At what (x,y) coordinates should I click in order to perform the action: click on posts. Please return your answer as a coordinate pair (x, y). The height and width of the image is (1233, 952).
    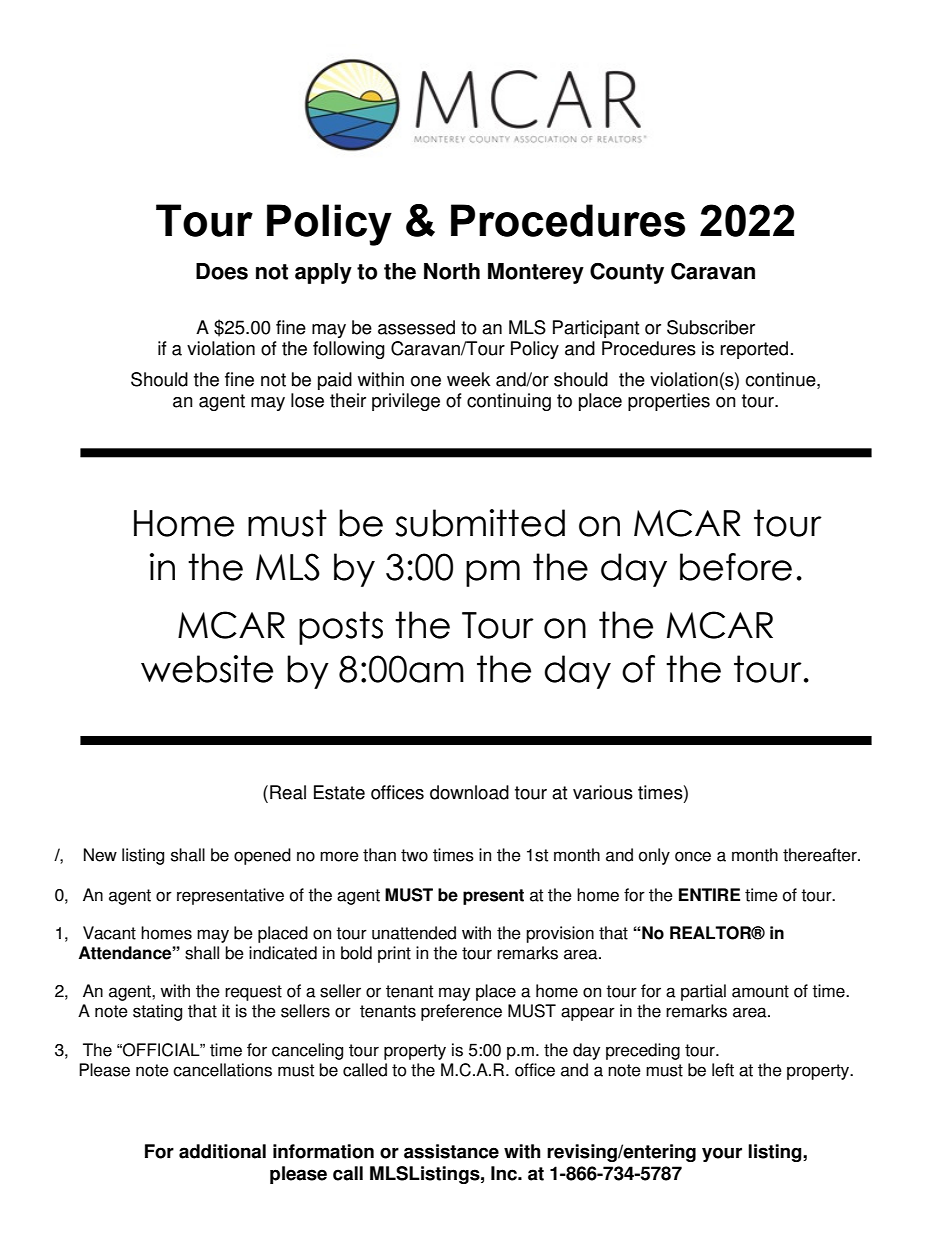
    Looking at the image, I should click on (341, 628).
